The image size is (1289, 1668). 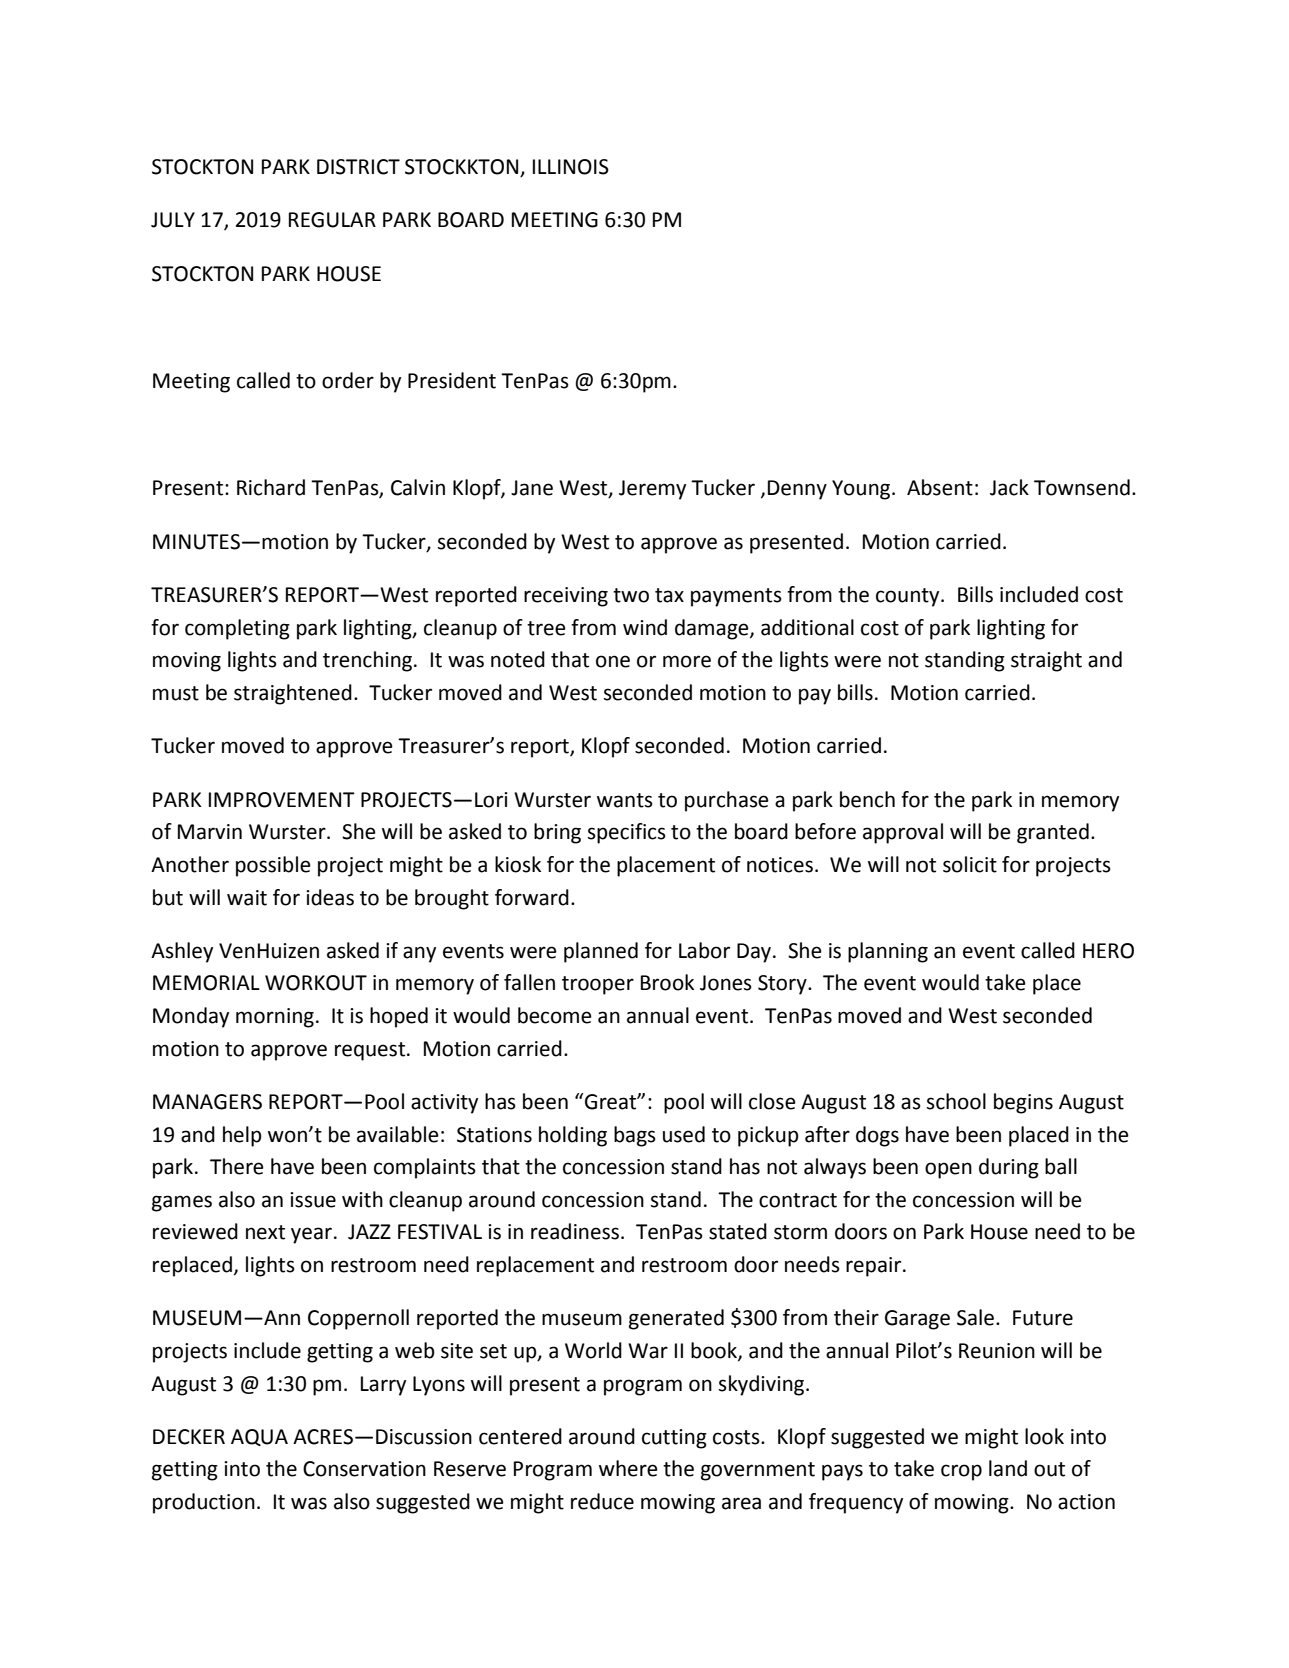 I want to click on begins, so click(x=1023, y=1103).
